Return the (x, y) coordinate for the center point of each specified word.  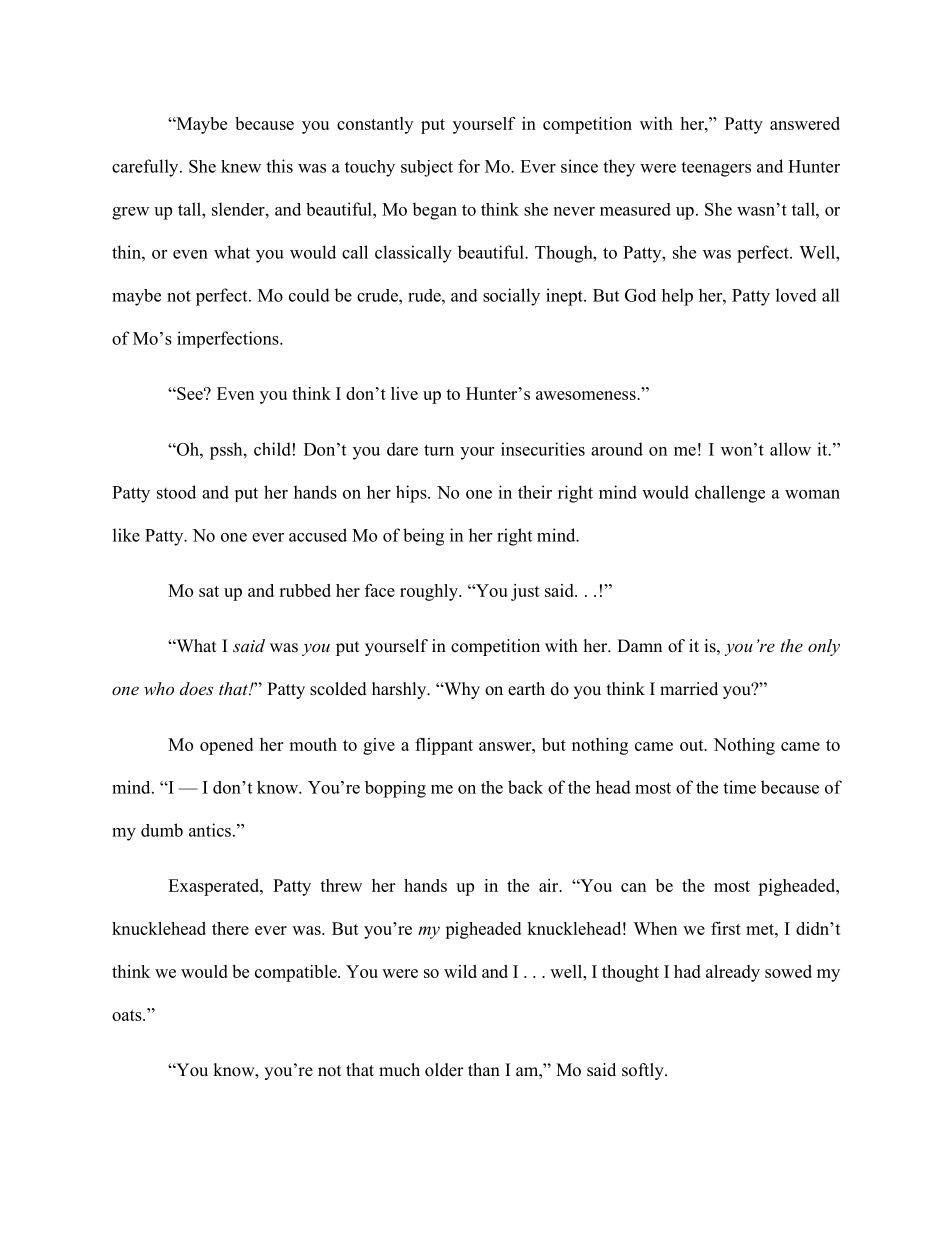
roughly (430, 592)
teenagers (716, 169)
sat (209, 591)
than (484, 1069)
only (824, 647)
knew (241, 166)
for (469, 166)
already (733, 973)
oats (128, 1015)
